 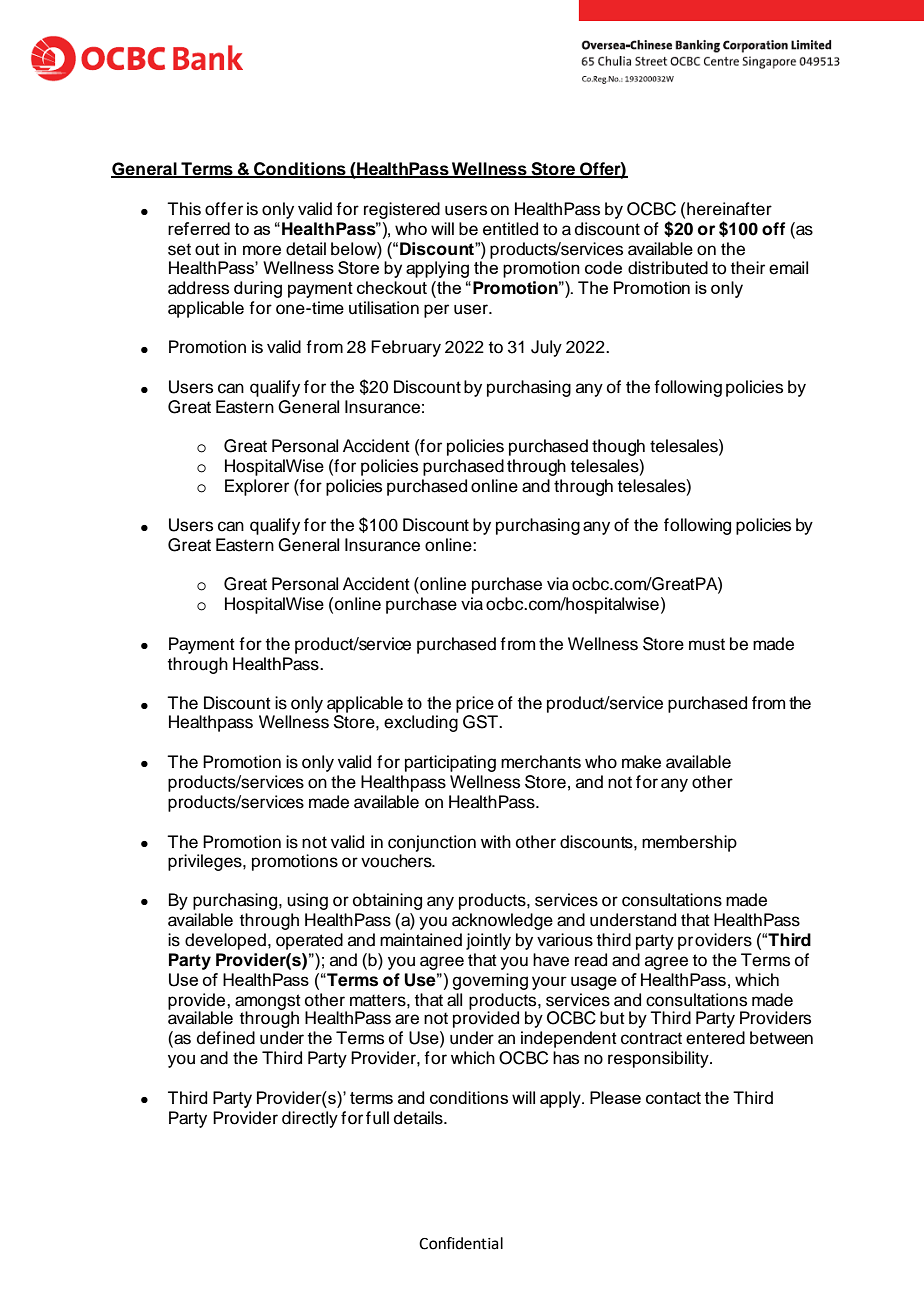 What do you see at coordinates (262, 250) in the screenshot?
I see `more` at bounding box center [262, 250].
